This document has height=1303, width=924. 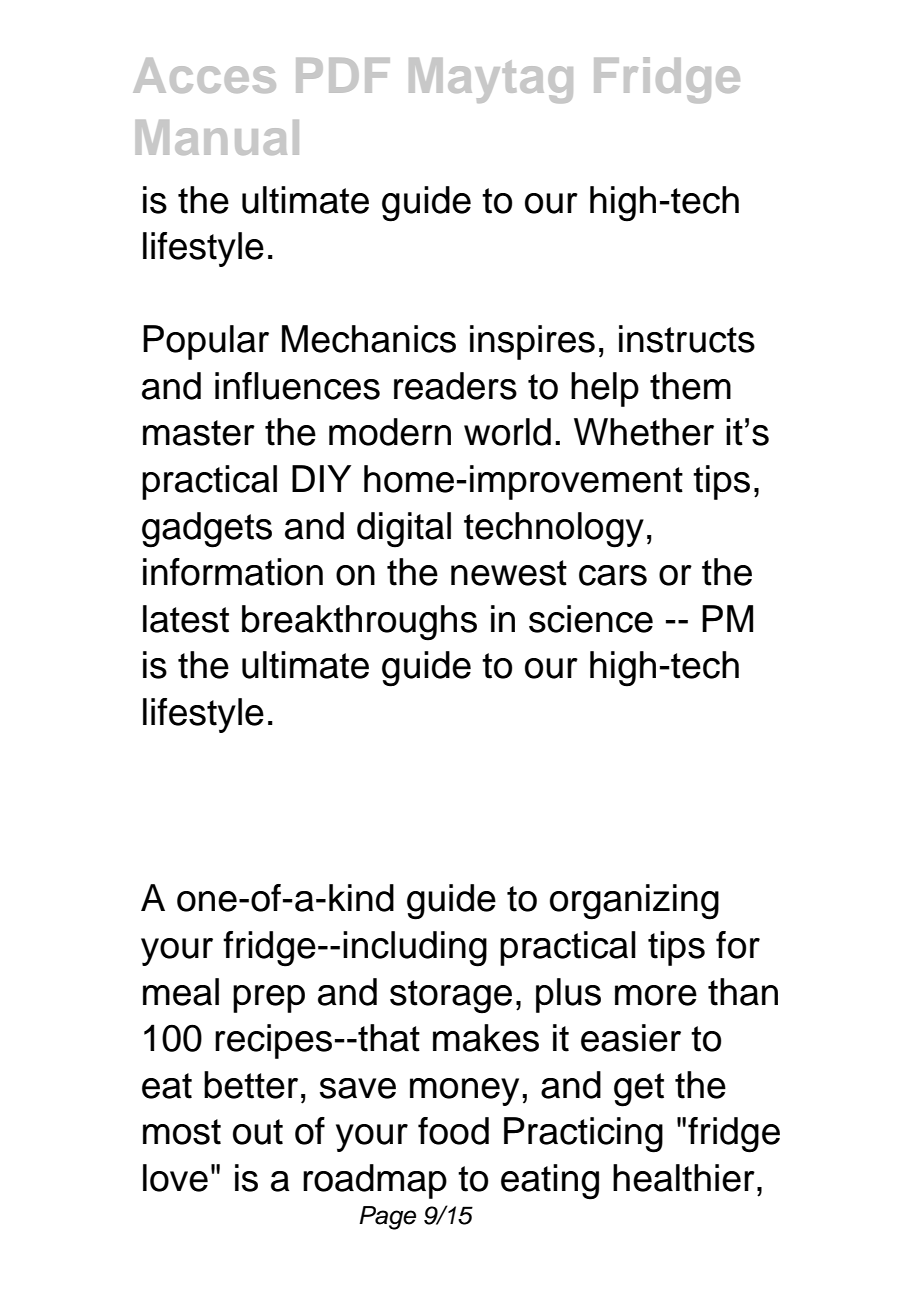 I want to click on instructs, so click(x=687, y=339).
